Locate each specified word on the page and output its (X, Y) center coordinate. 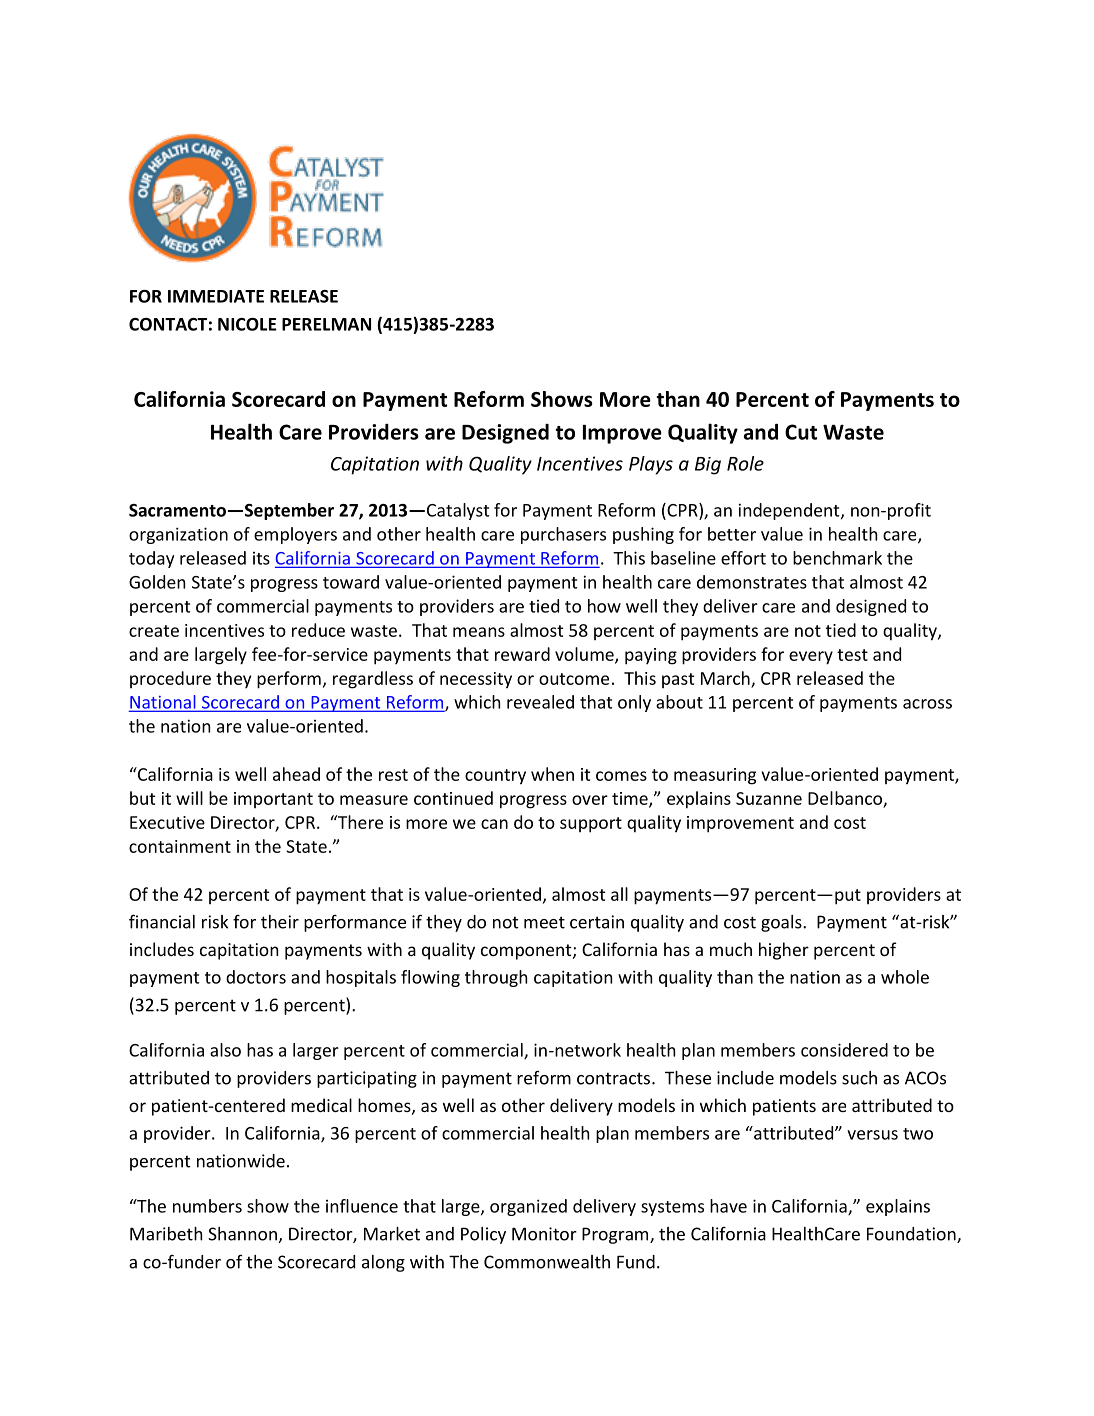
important (273, 800)
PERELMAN (326, 324)
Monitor (544, 1234)
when (552, 774)
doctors (256, 977)
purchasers (563, 535)
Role (745, 463)
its (261, 558)
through (496, 978)
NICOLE (247, 324)
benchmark (837, 558)
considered (844, 1050)
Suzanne (769, 798)
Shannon (242, 1234)
